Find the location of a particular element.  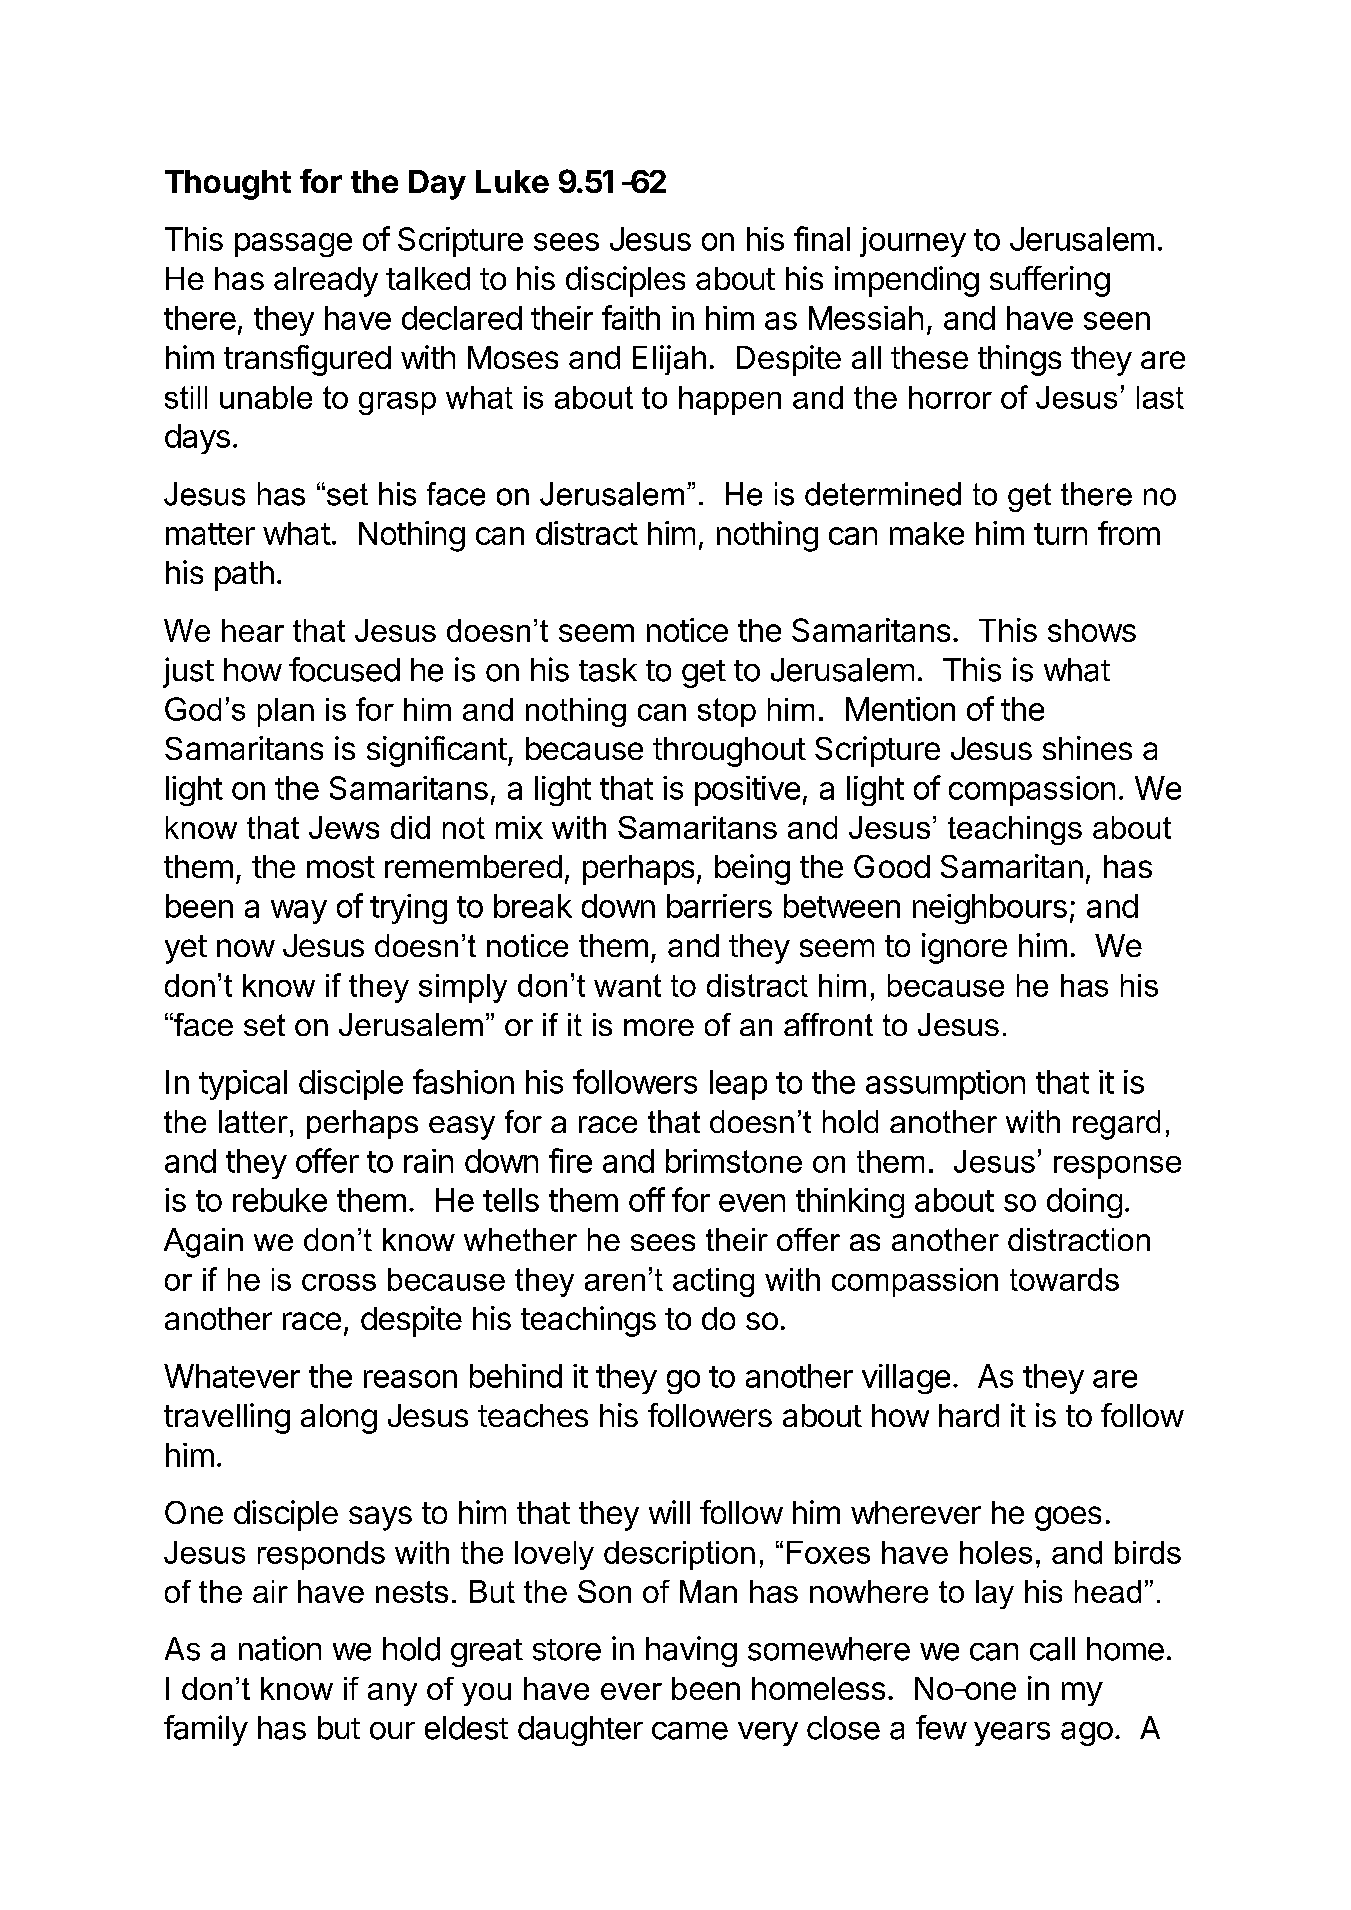

path is located at coordinates (244, 576).
